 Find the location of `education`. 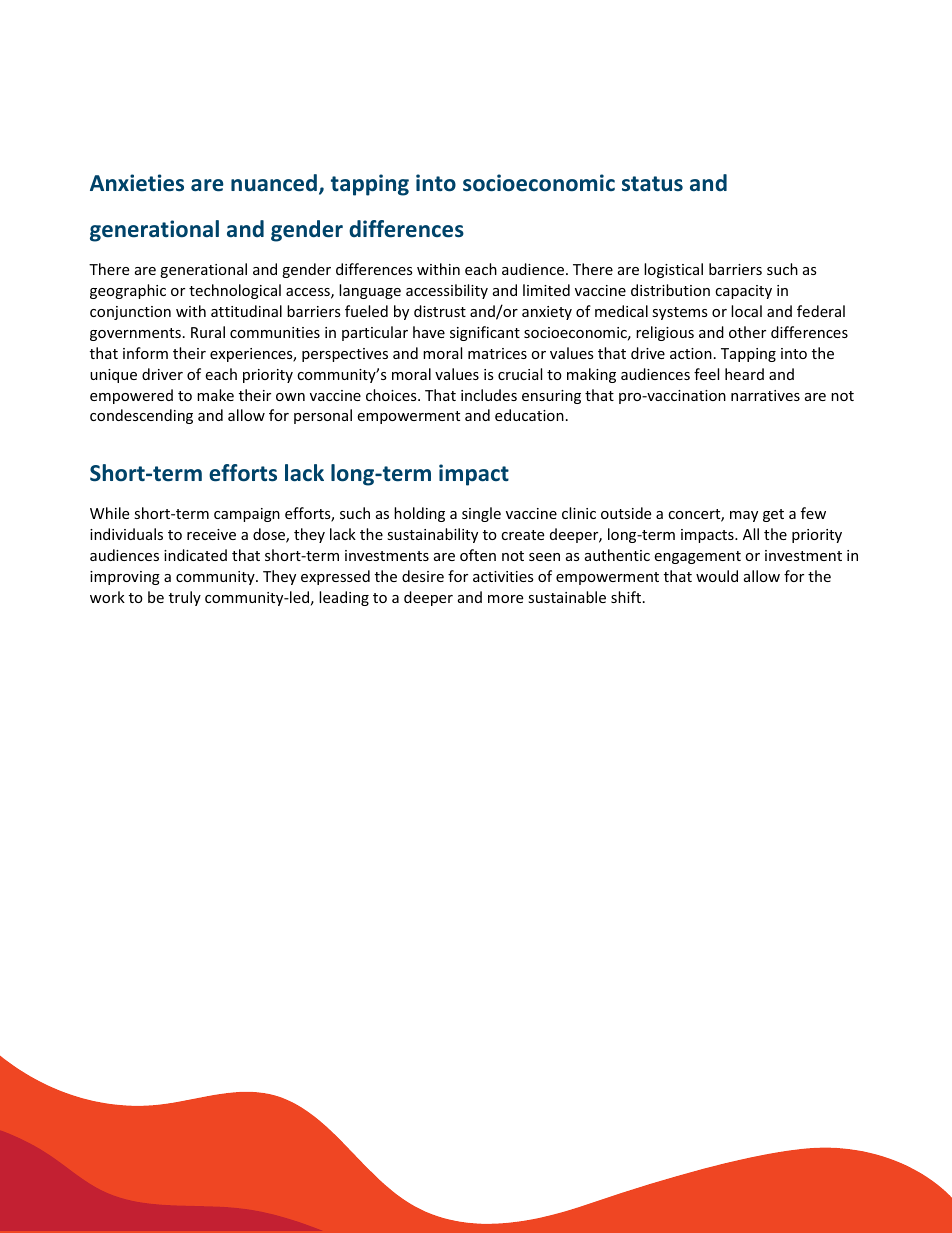

education is located at coordinates (529, 415).
